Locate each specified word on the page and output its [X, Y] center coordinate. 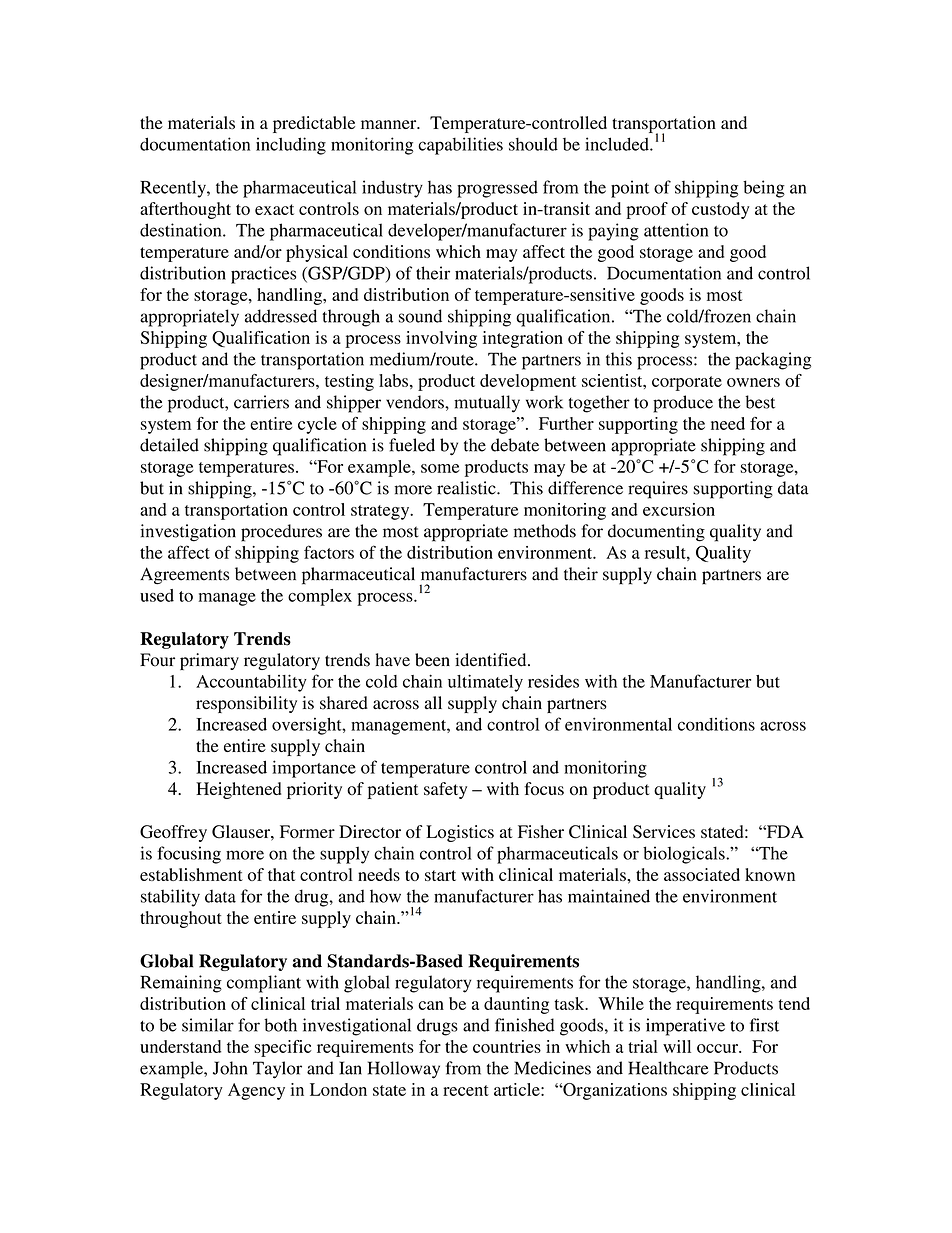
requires [658, 490]
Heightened [238, 790]
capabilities [460, 146]
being [764, 189]
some [440, 468]
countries [507, 1046]
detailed [169, 445]
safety [445, 790]
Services [664, 832]
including [291, 146]
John [230, 1068]
